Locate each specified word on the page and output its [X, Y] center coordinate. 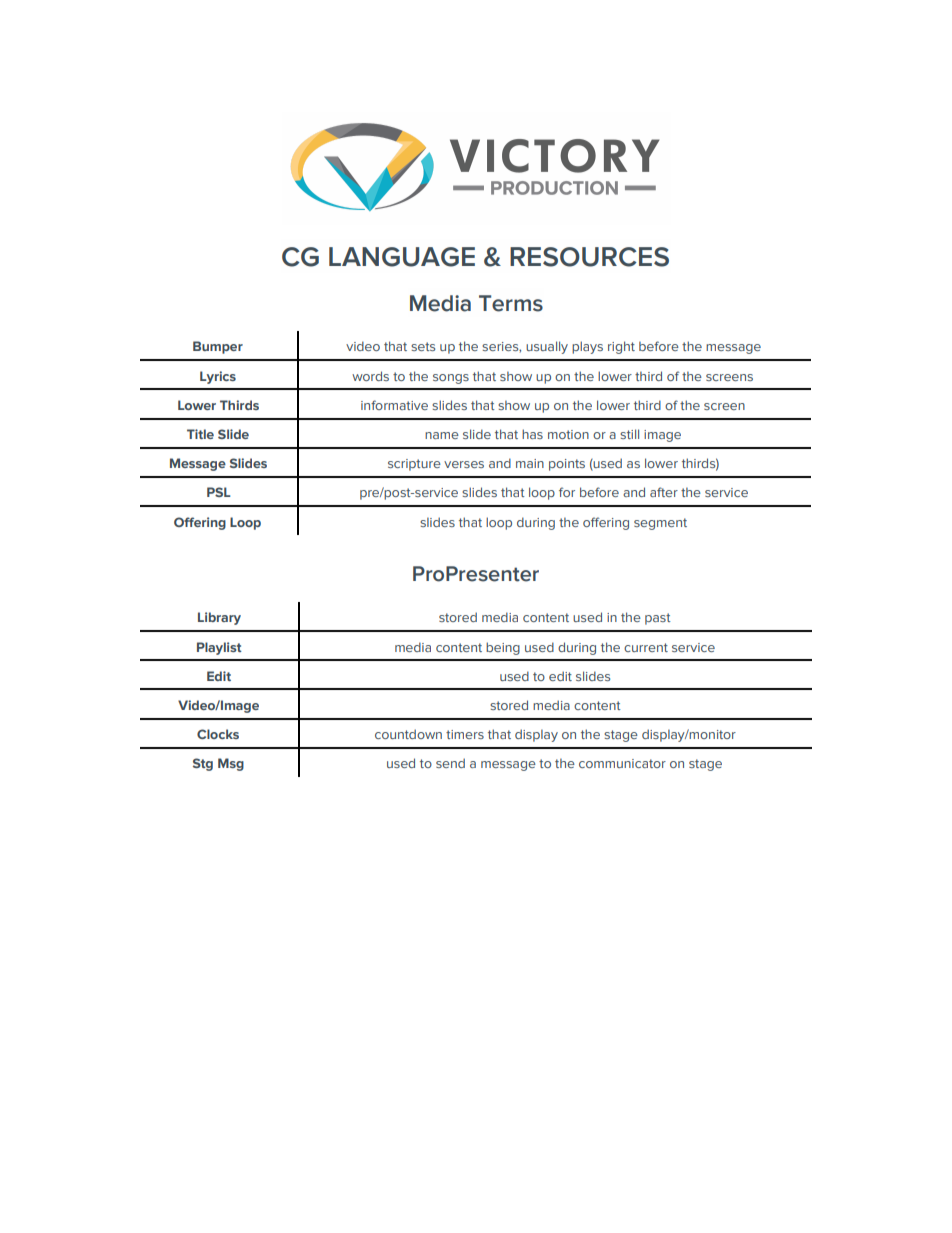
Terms [511, 303]
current [646, 647]
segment [660, 524]
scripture [414, 465]
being [503, 648]
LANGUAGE [402, 257]
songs [451, 379]
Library [219, 618]
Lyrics [218, 377]
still [629, 434]
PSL [219, 492]
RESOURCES [589, 257]
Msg [231, 764]
